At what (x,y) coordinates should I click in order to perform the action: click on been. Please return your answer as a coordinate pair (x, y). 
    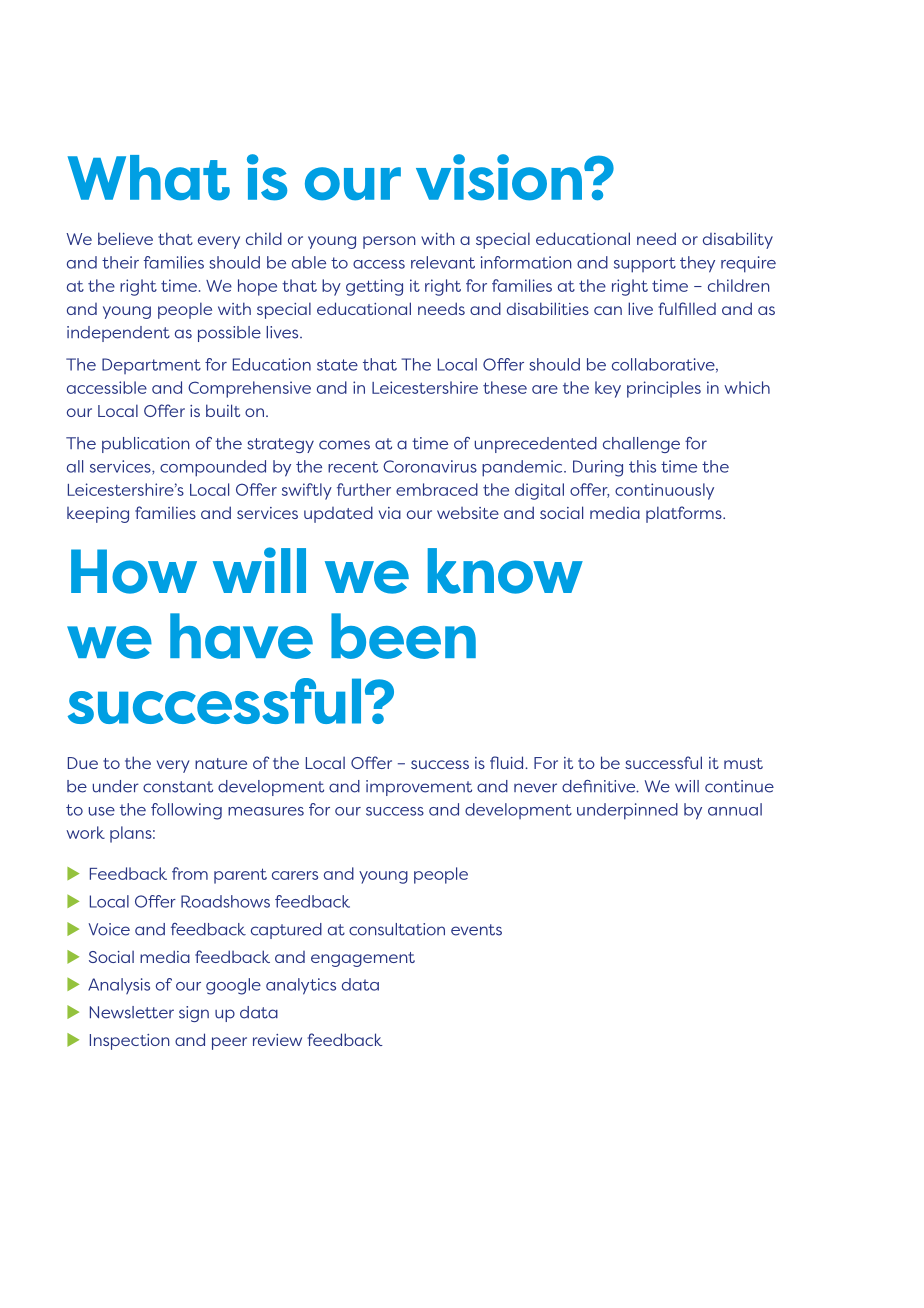
    Looking at the image, I should click on (403, 636).
